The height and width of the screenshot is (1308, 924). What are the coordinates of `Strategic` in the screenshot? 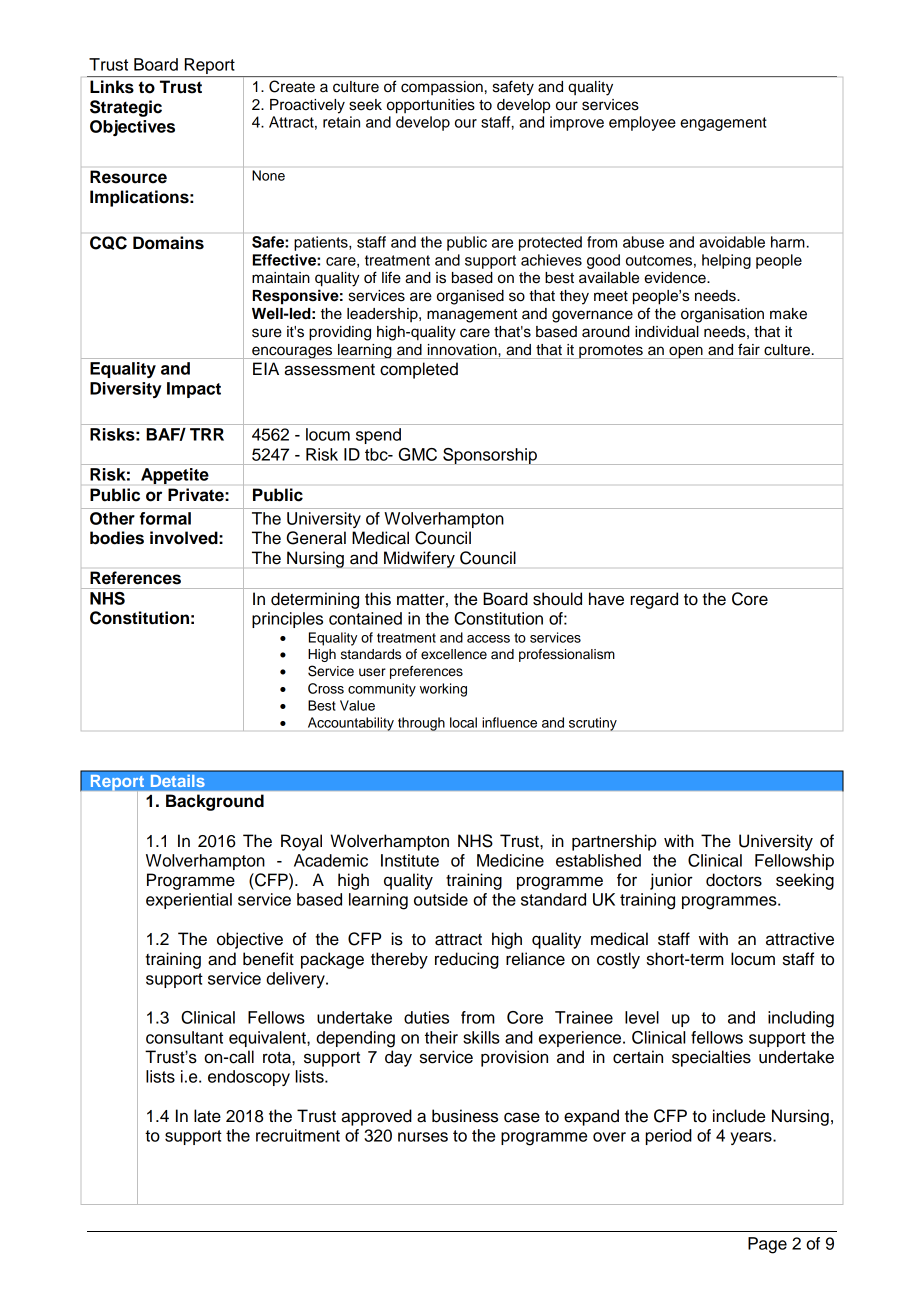 It's located at (126, 108).
